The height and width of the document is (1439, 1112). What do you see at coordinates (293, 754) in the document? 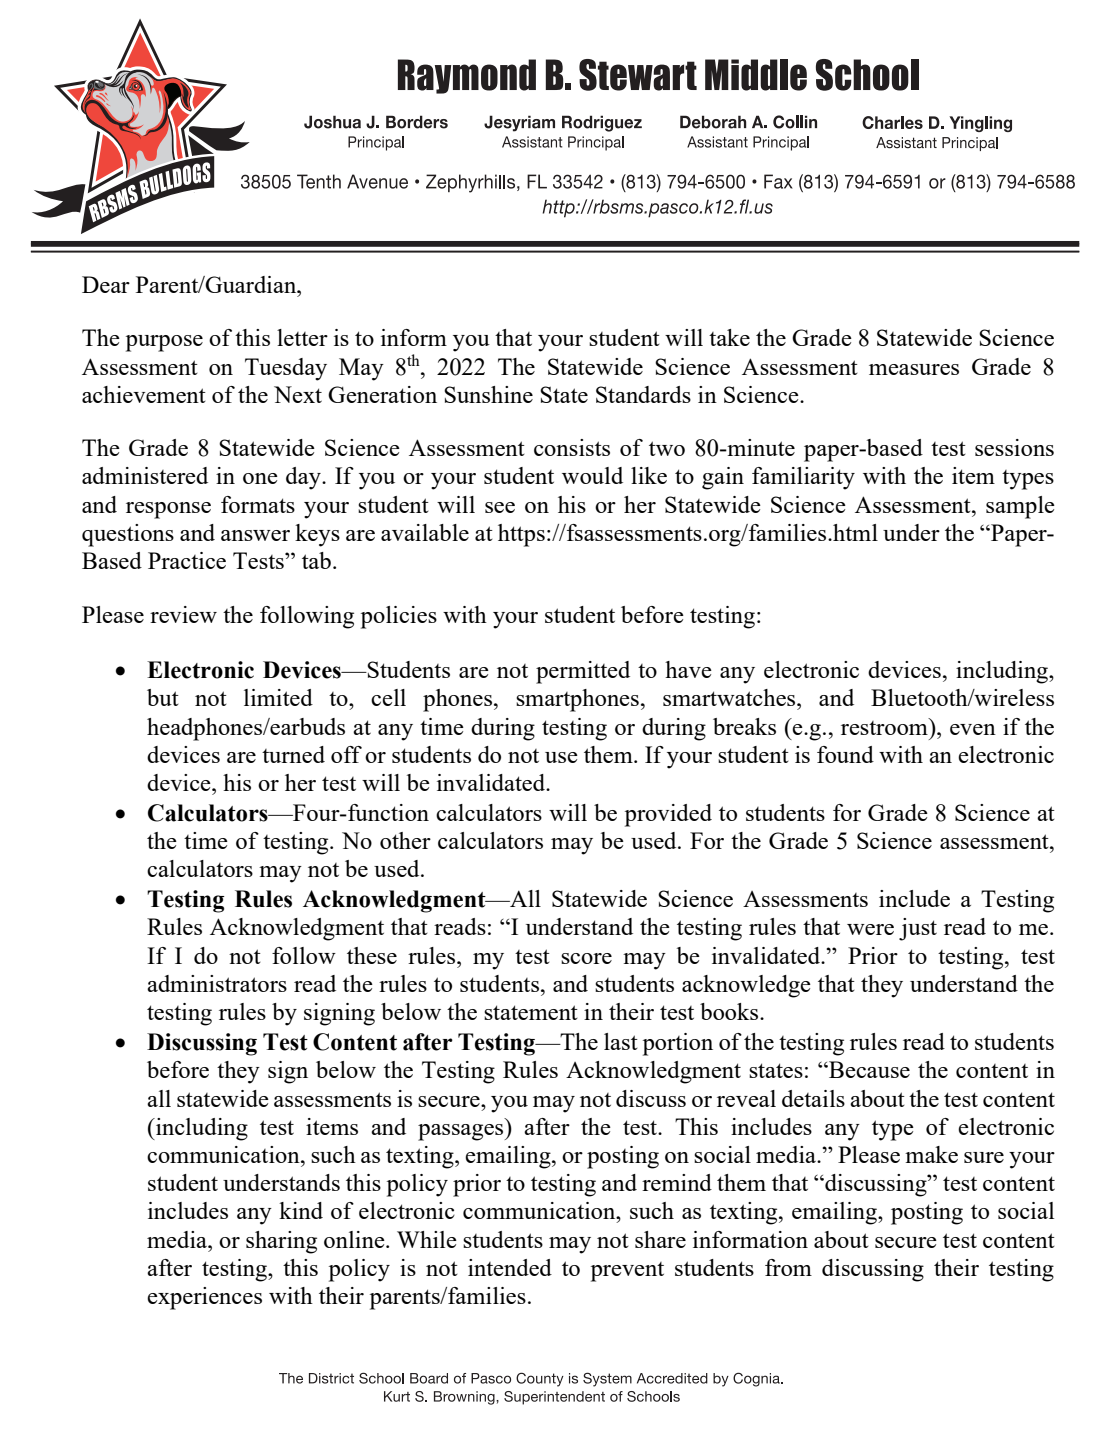
I see `turned` at bounding box center [293, 754].
